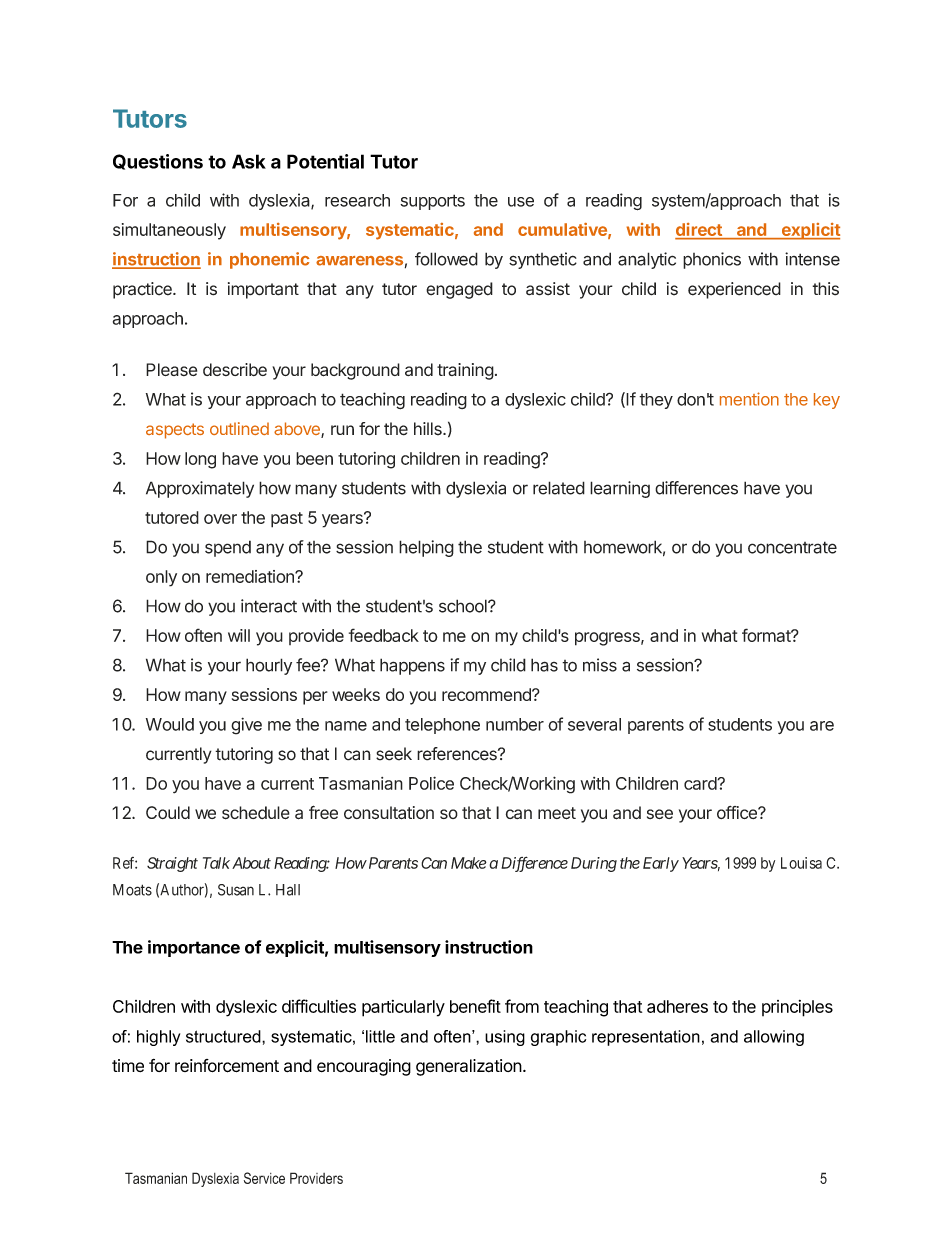 The image size is (952, 1233). Describe the element at coordinates (469, 863) in the screenshot. I see `Make` at that location.
